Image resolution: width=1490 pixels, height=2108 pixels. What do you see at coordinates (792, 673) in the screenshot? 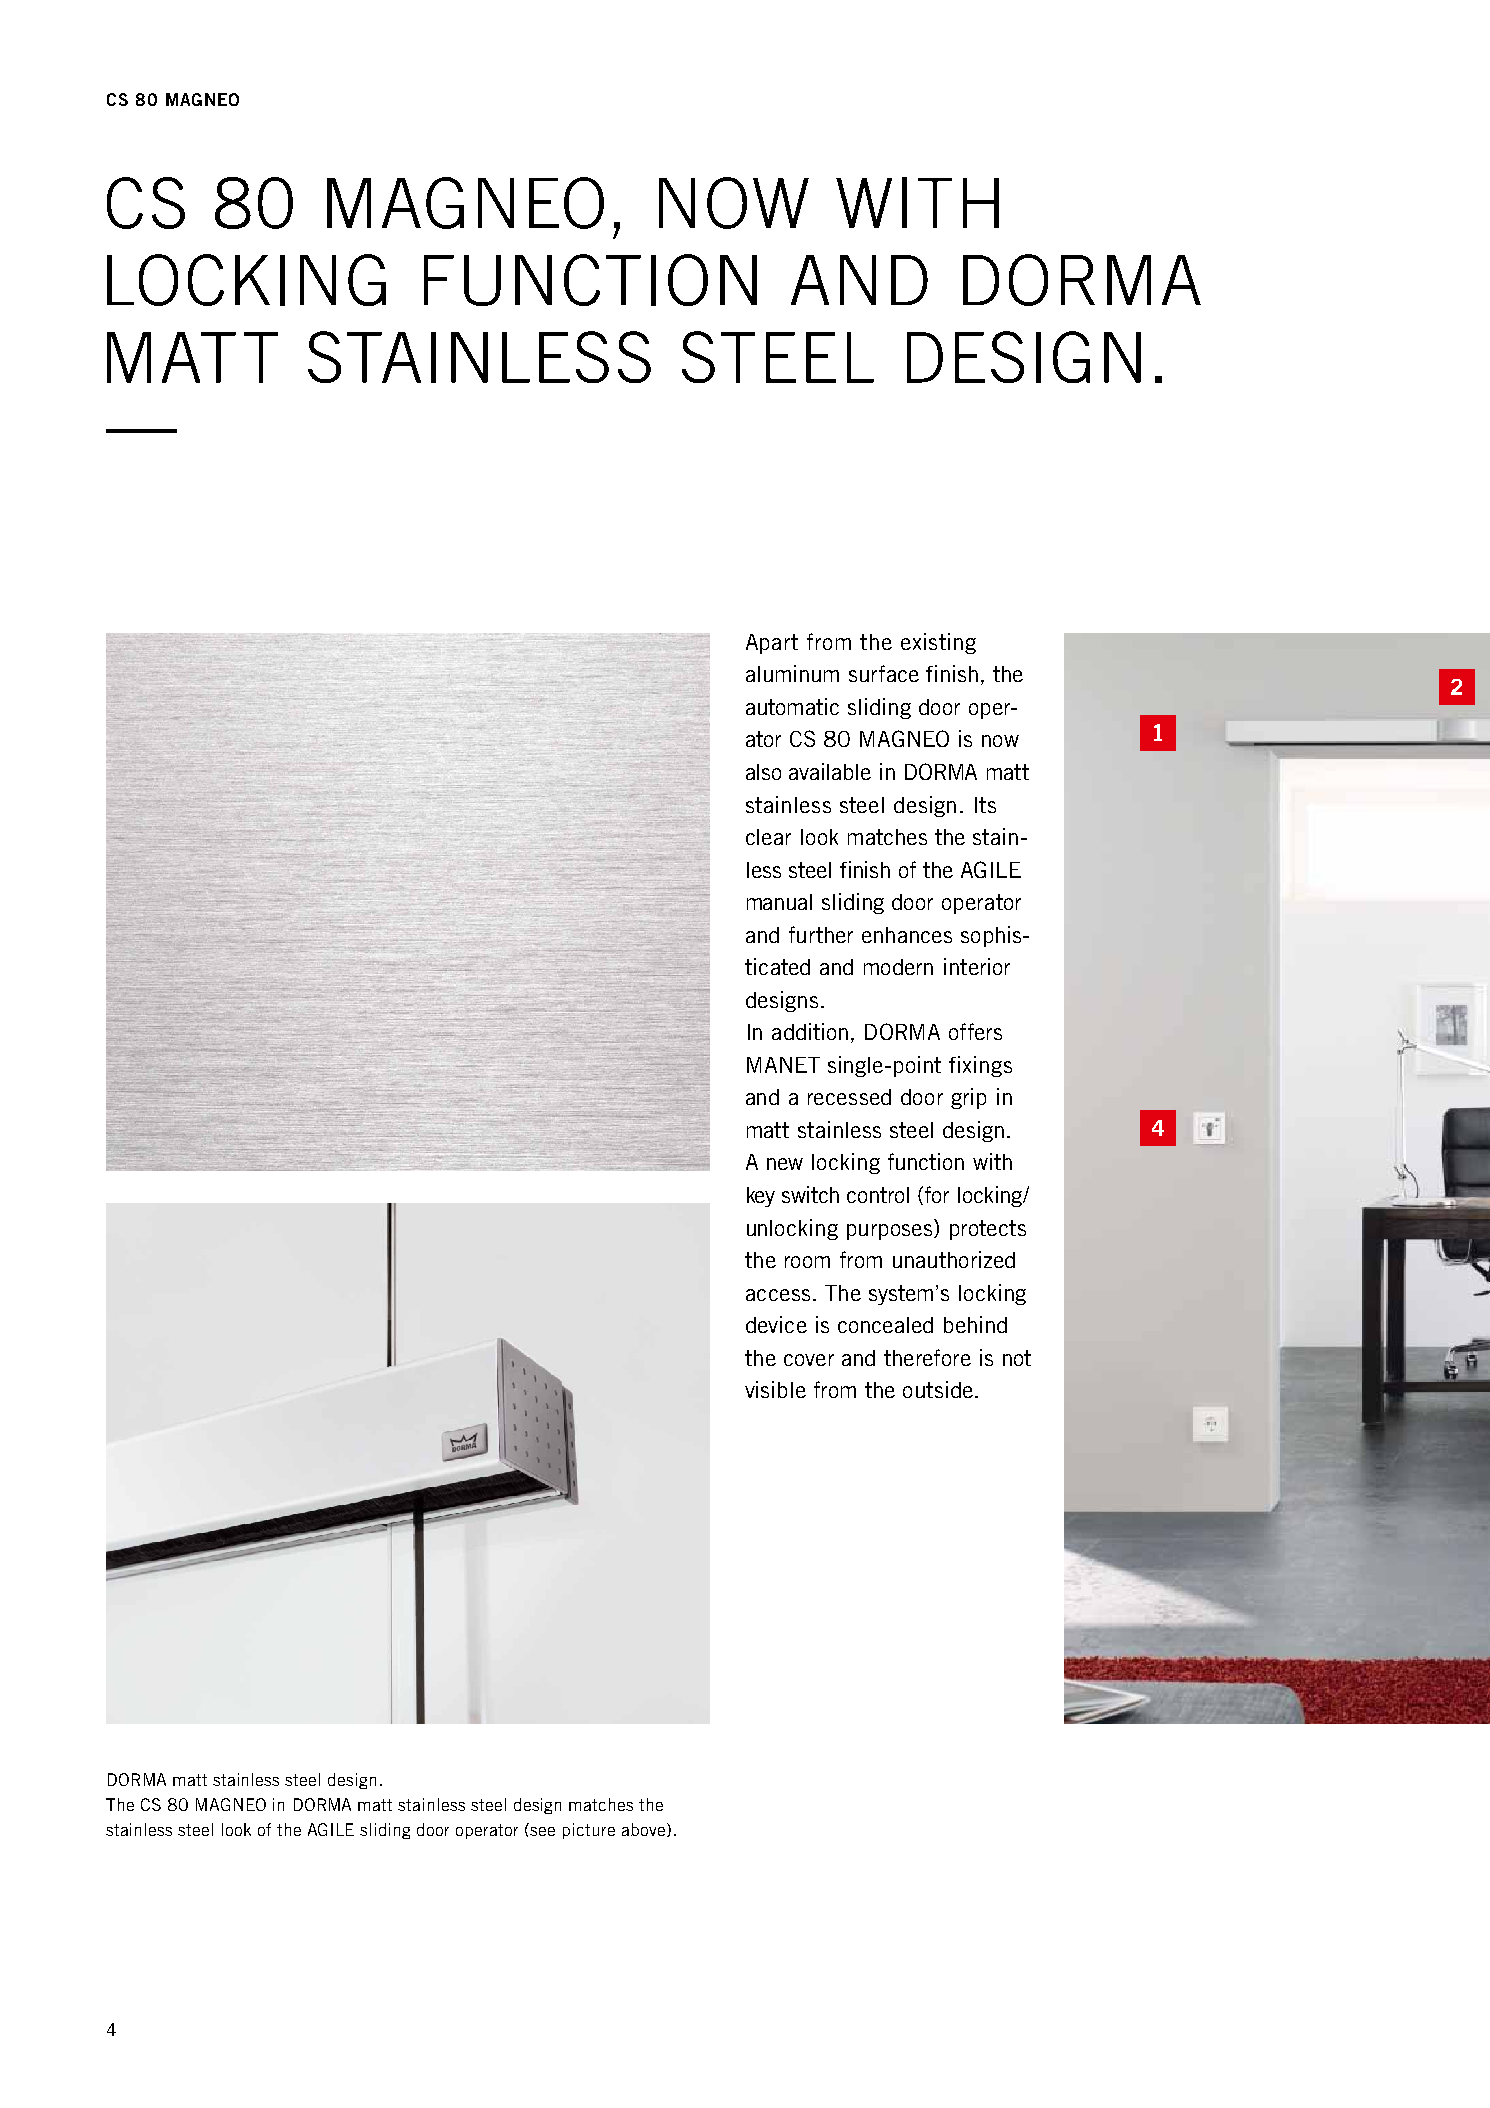
I see `aluminum` at bounding box center [792, 673].
